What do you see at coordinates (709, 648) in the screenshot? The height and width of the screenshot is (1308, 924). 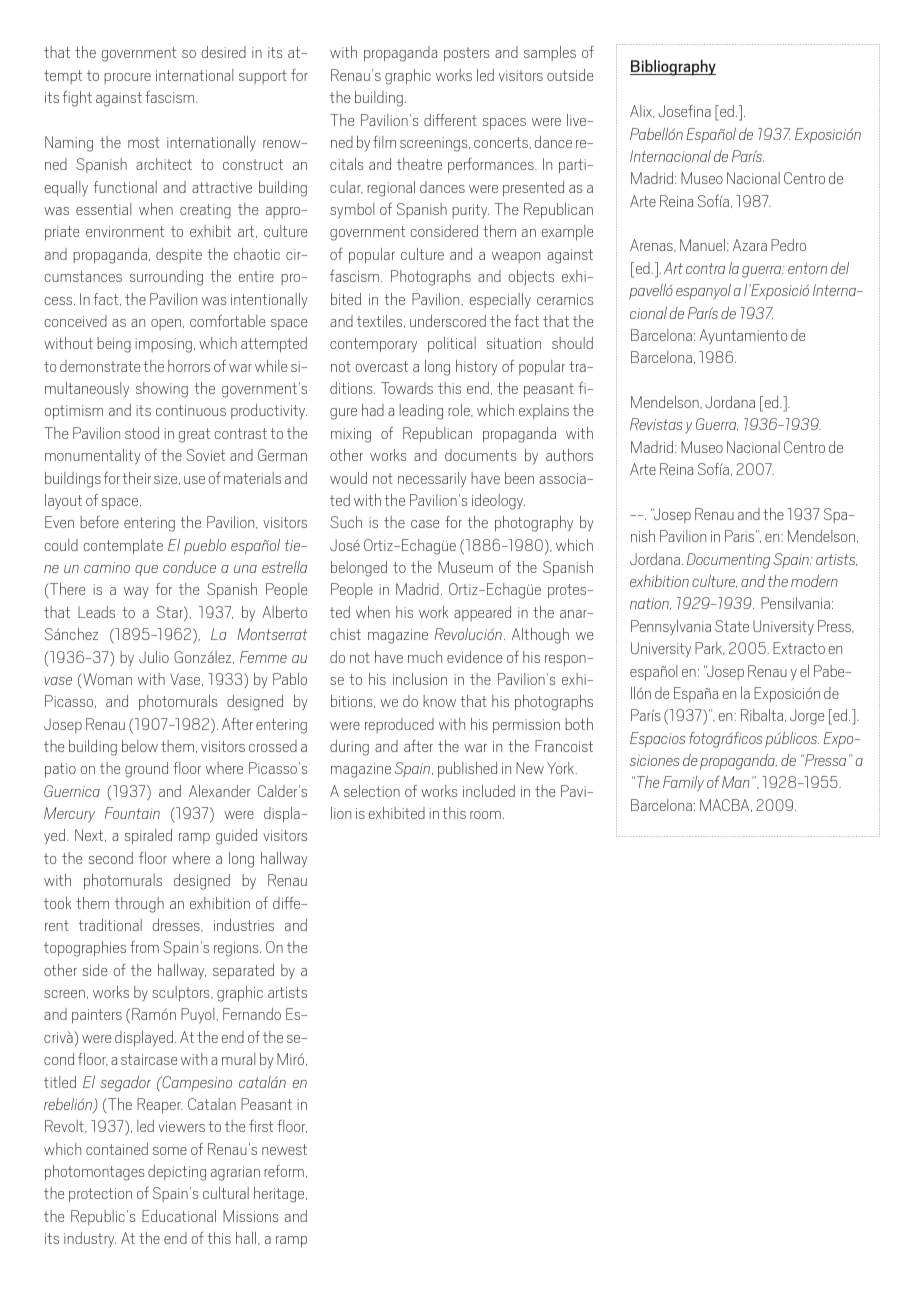 I see `Park` at bounding box center [709, 648].
